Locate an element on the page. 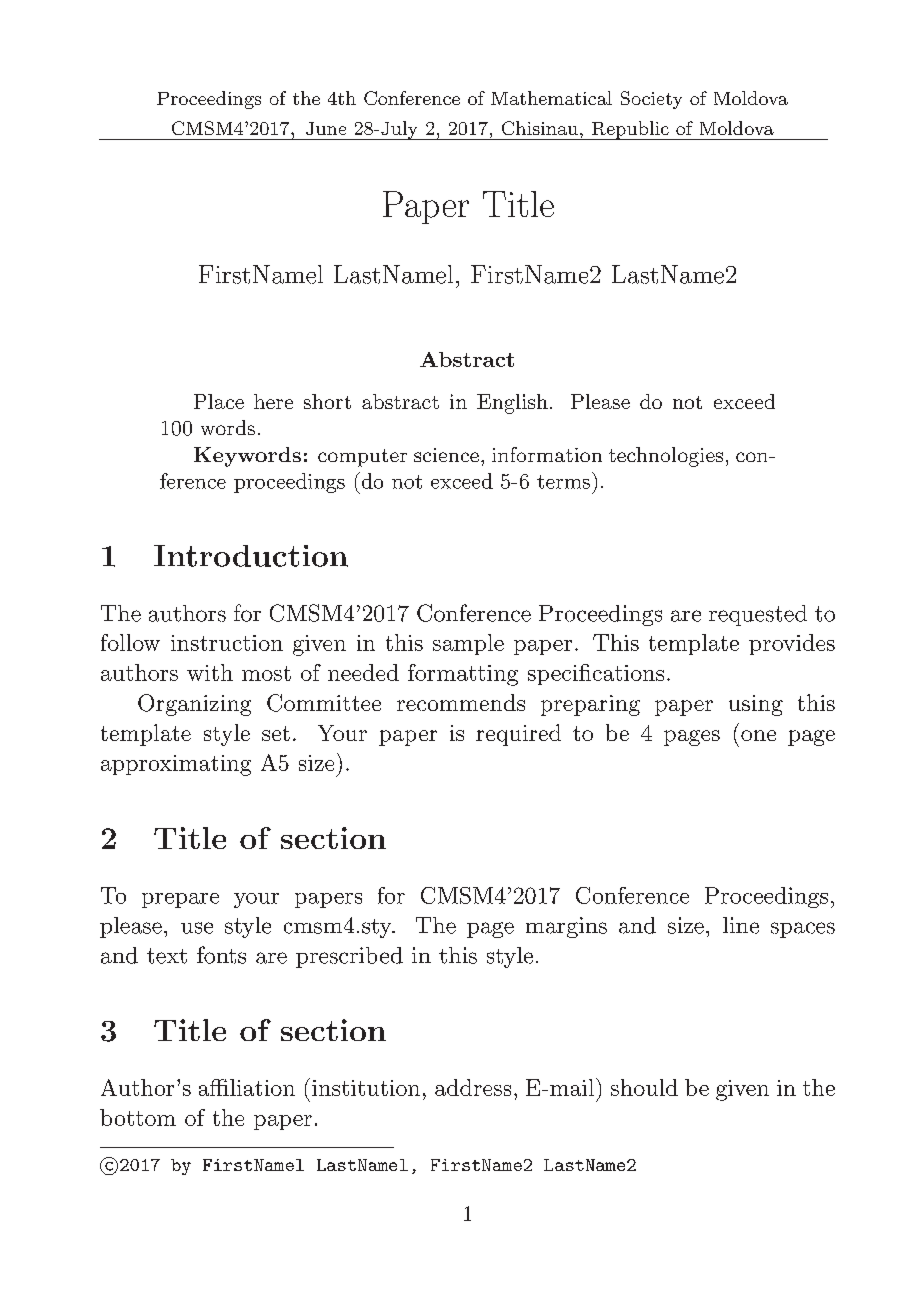 The height and width of the document is (1310, 924). affiliation is located at coordinates (247, 1087).
